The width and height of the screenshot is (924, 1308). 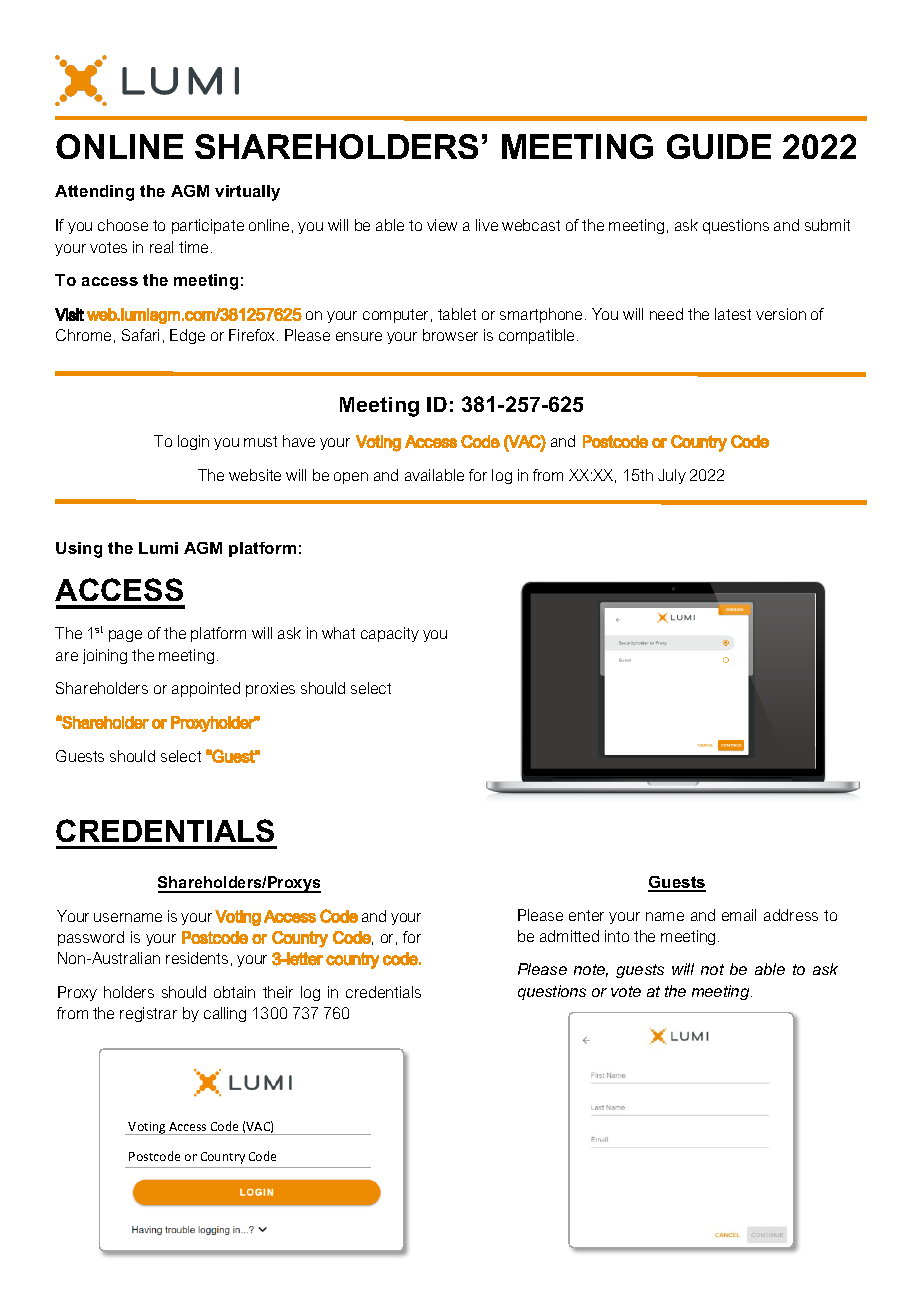 I want to click on email, so click(x=739, y=915).
